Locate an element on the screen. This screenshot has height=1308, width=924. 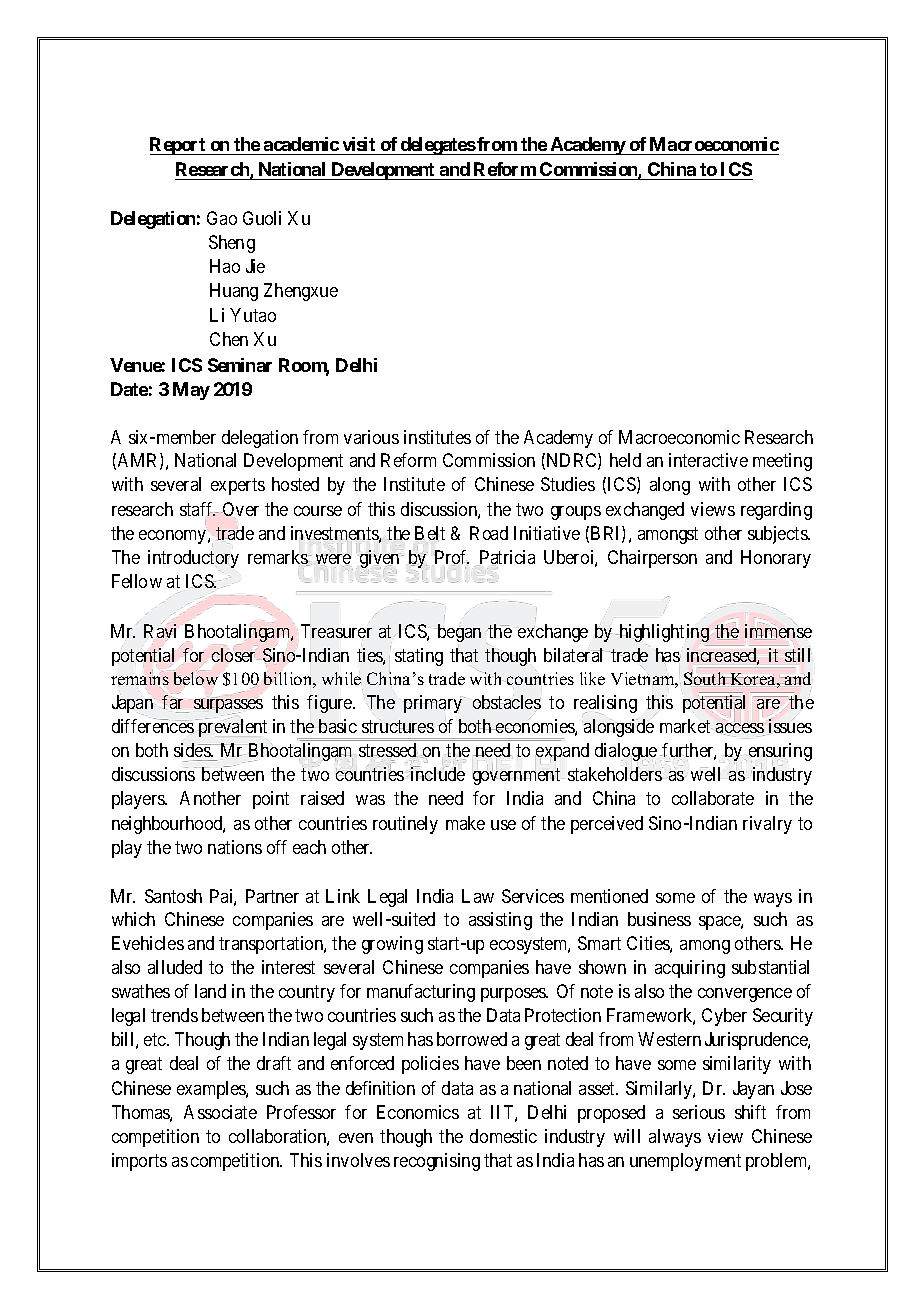
nations is located at coordinates (235, 847).
